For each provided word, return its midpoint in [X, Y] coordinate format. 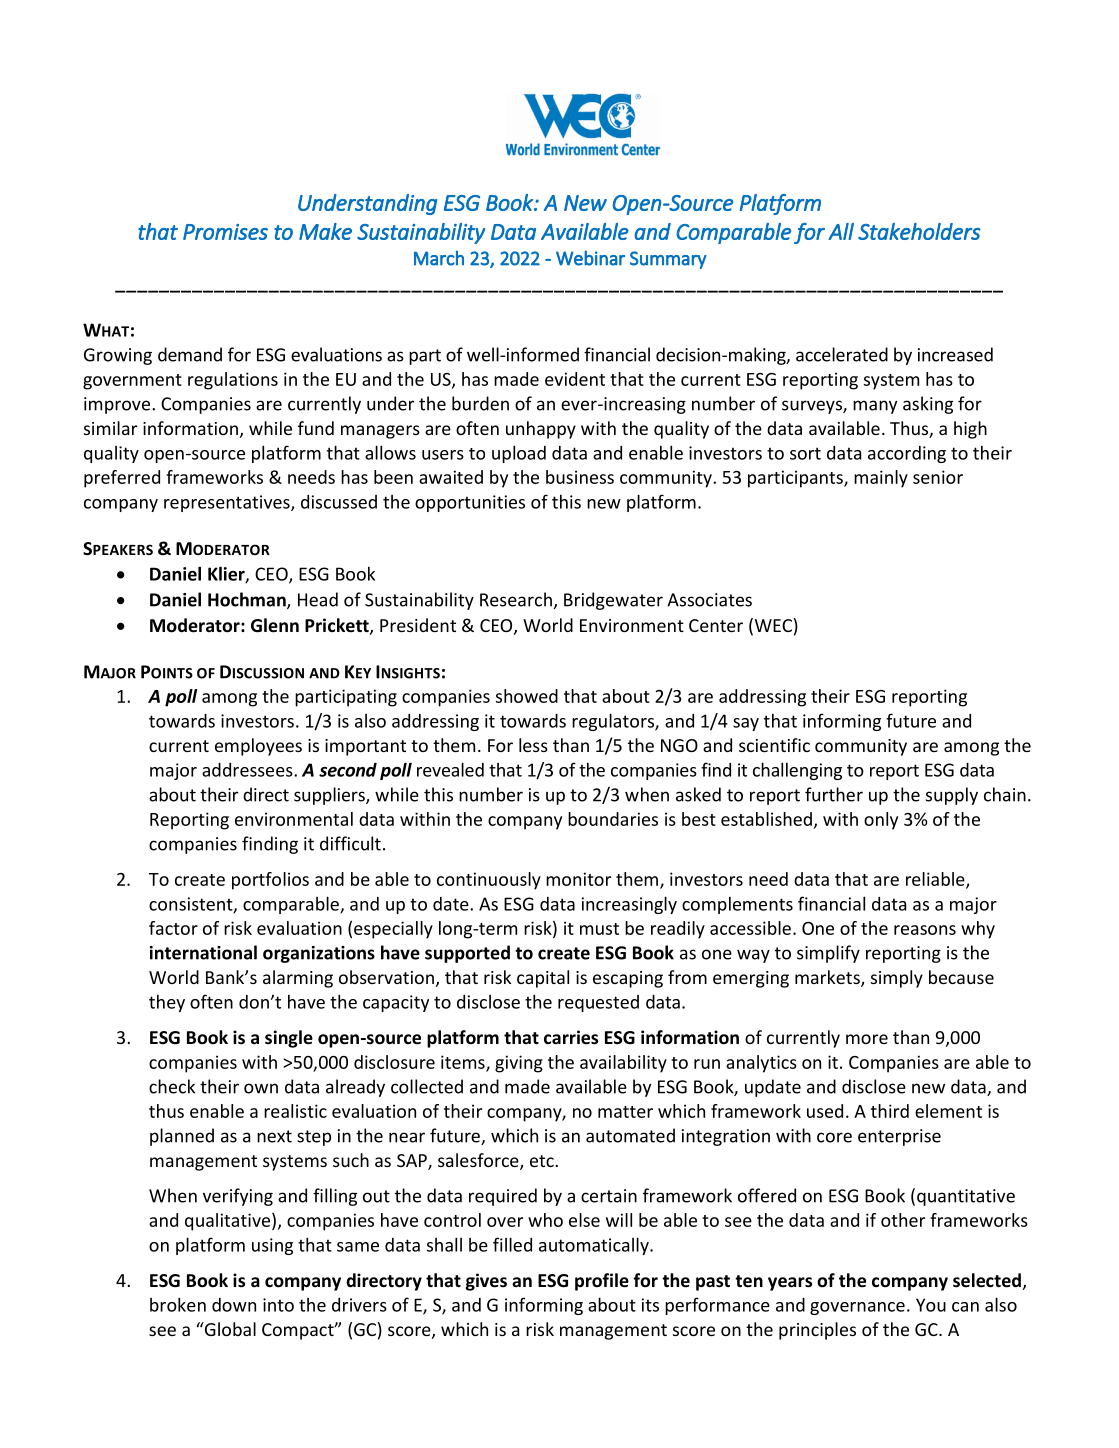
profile [602, 1282]
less [533, 745]
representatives [228, 503]
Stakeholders [919, 231]
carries [571, 1037]
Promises [225, 232]
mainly [881, 479]
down [234, 1305]
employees [258, 747]
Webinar [590, 258]
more [867, 1039]
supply [952, 796]
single [289, 1039]
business [580, 477]
